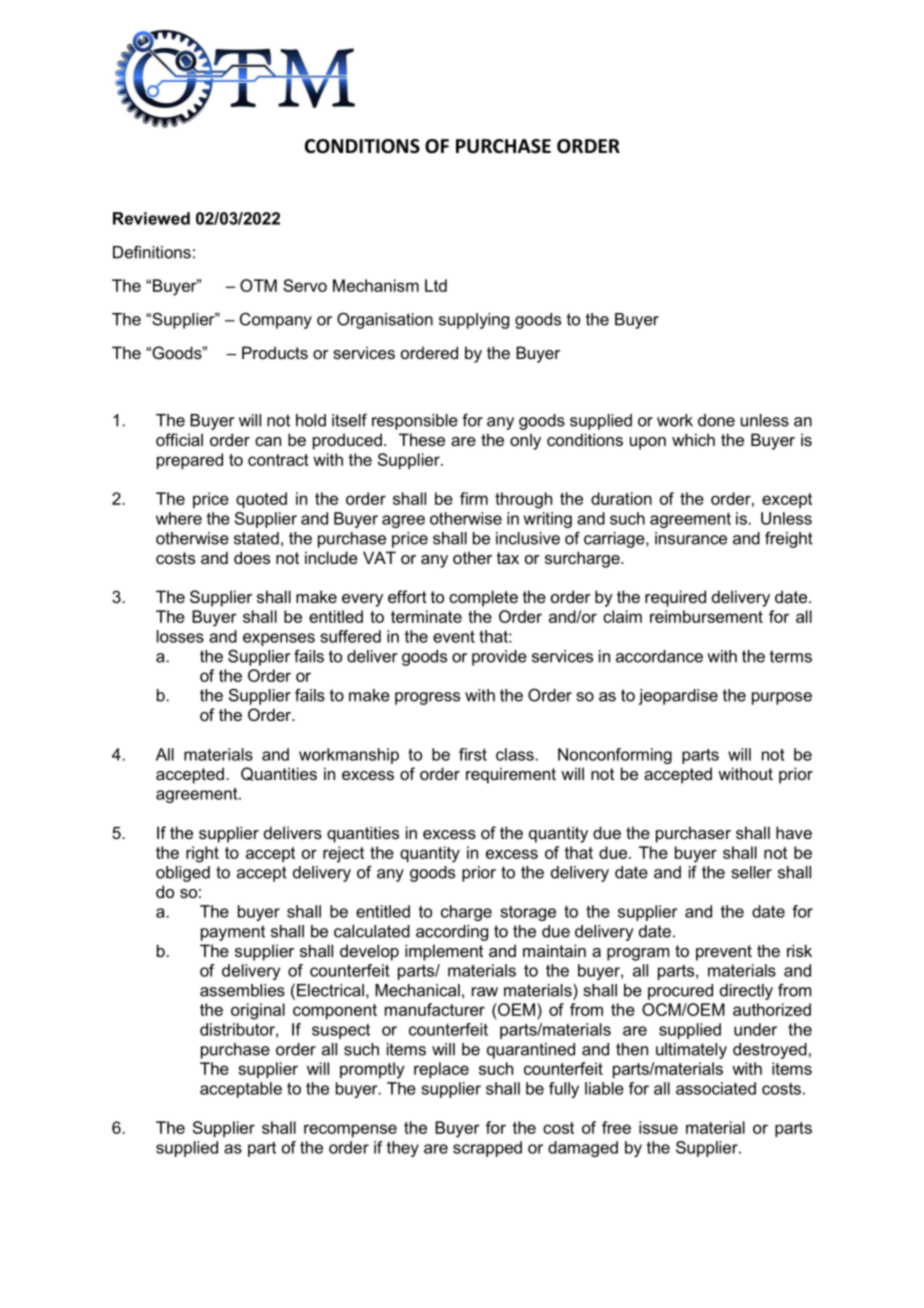 The height and width of the screenshot is (1308, 924). Describe the element at coordinates (350, 1130) in the screenshot. I see `recompense` at that location.
